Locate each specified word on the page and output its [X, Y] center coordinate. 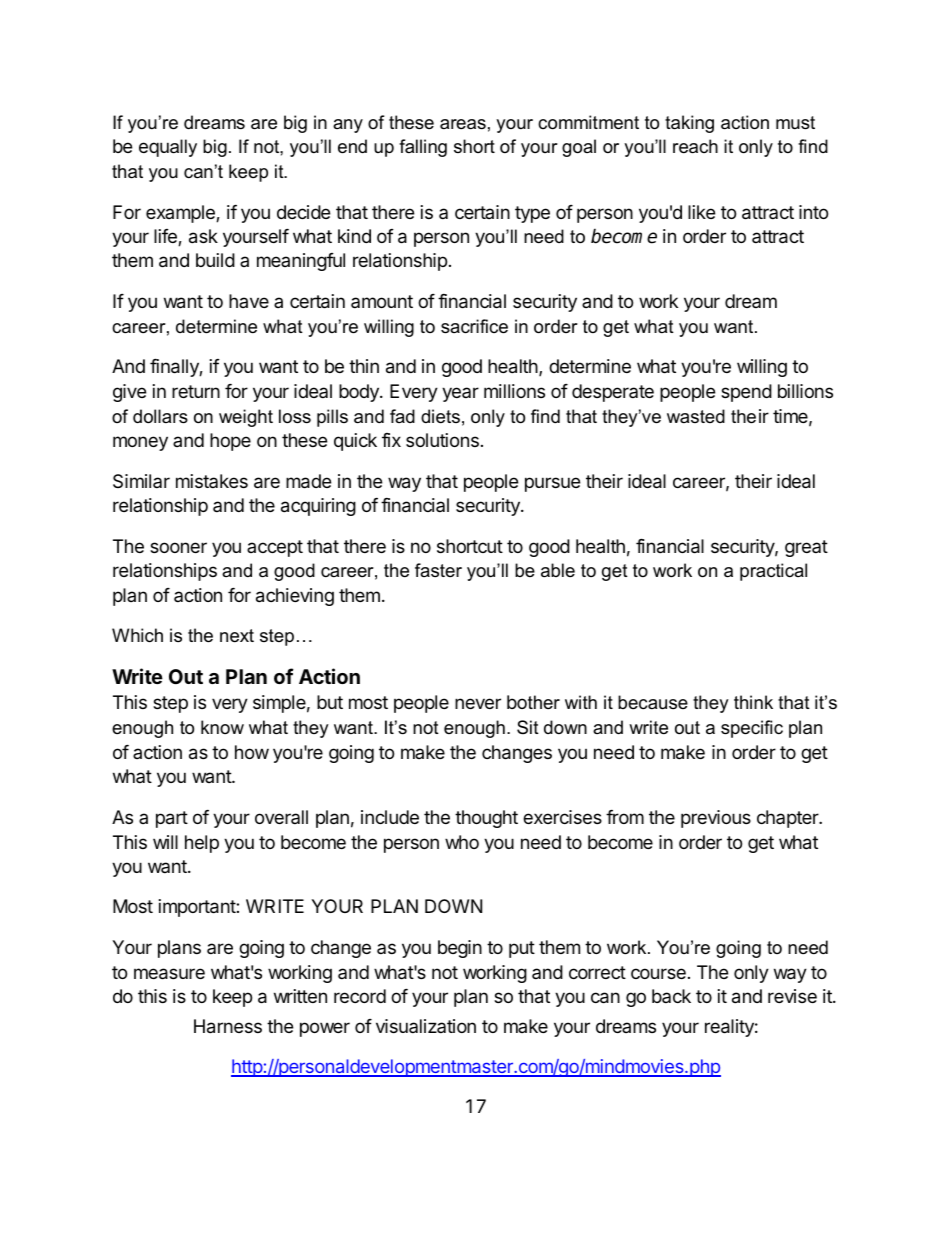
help [202, 844]
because [653, 702]
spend [746, 393]
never [478, 703]
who [462, 842]
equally [168, 148]
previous [716, 819]
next [237, 636]
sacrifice [474, 326]
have [249, 301]
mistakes [212, 481]
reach [695, 146]
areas [463, 124]
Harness [228, 1026]
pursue [552, 484]
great [806, 548]
